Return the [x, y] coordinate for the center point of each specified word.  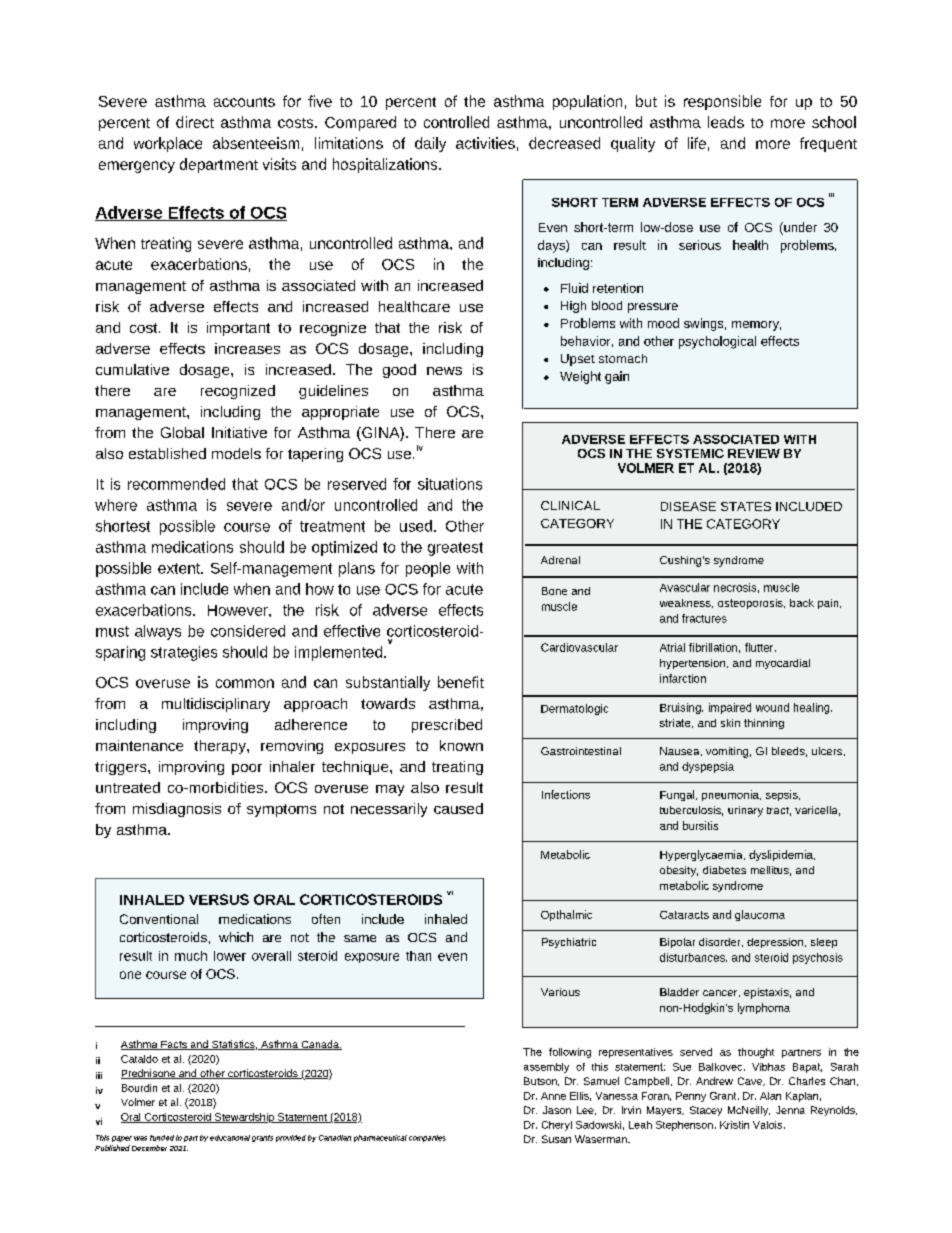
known [461, 745]
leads [726, 122]
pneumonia [731, 795]
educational [230, 1138]
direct [195, 122]
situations [450, 484]
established [167, 453]
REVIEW [754, 453]
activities [485, 143]
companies [427, 1138]
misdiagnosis [177, 810]
